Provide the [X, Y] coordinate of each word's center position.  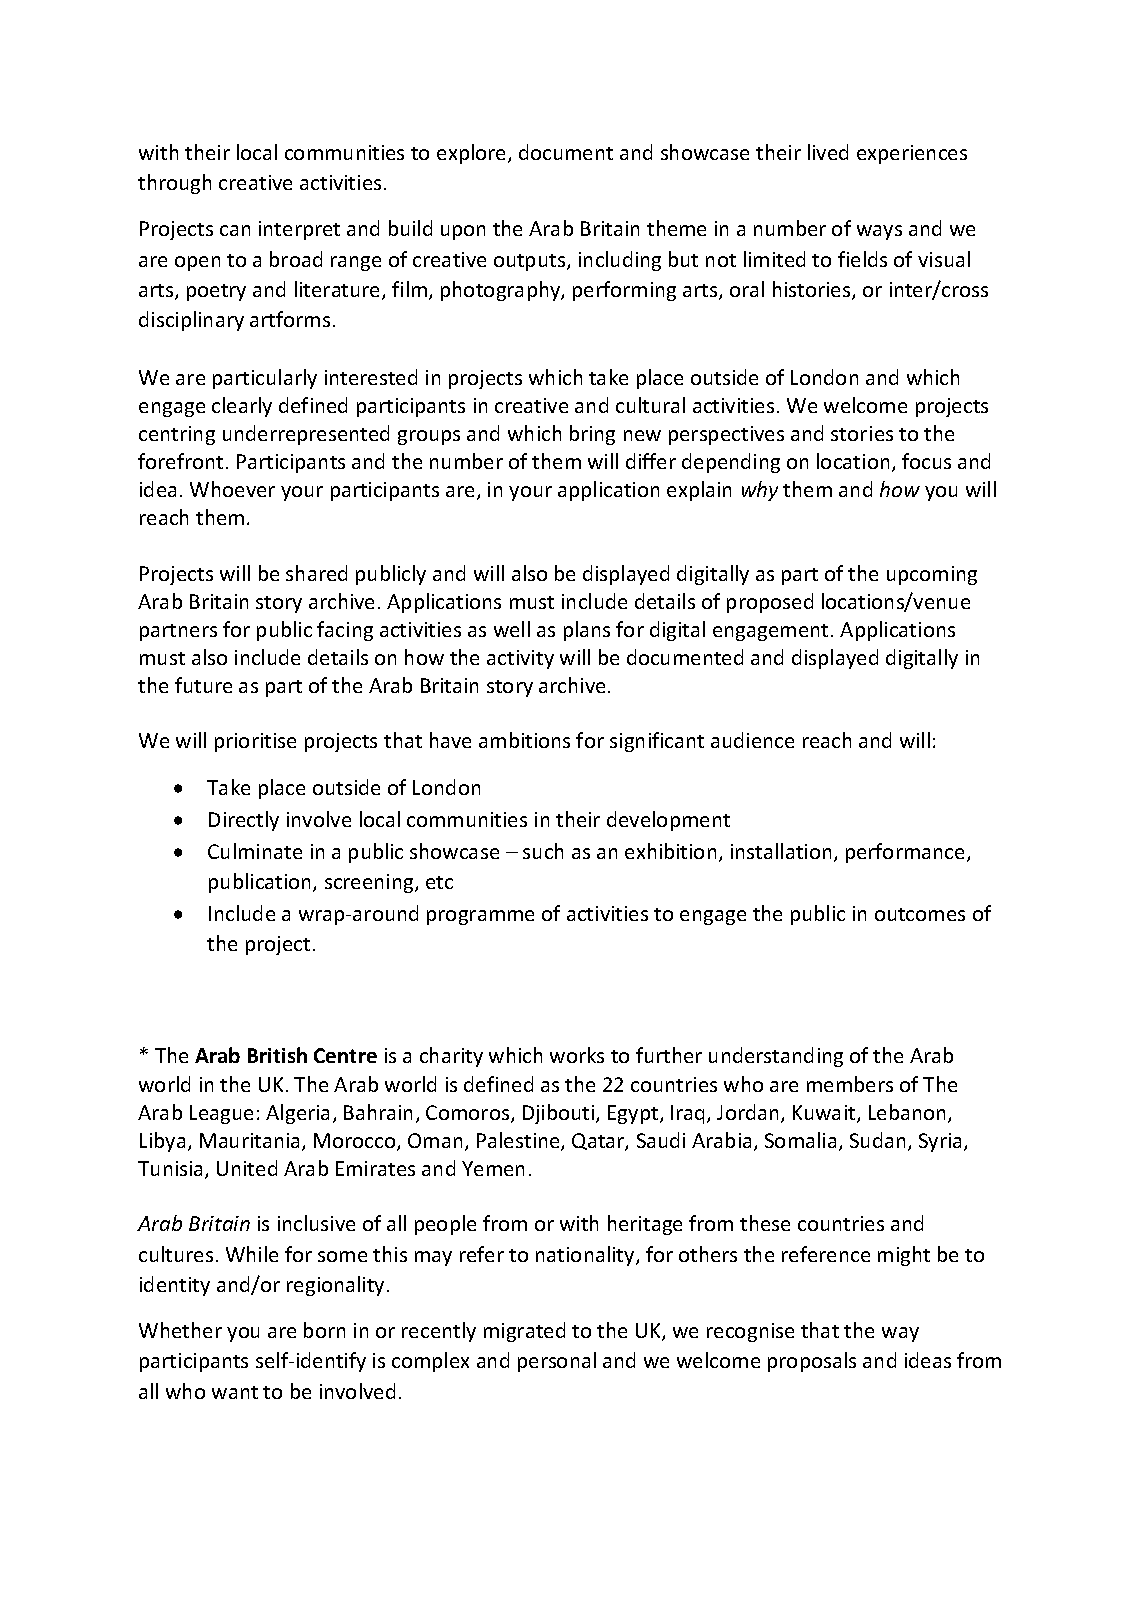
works [577, 1055]
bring [592, 435]
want [235, 1392]
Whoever [232, 489]
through [174, 184]
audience [752, 740]
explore [473, 154]
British [277, 1055]
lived [828, 152]
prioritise [255, 742]
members [850, 1084]
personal [557, 1362]
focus [926, 461]
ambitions [524, 740]
